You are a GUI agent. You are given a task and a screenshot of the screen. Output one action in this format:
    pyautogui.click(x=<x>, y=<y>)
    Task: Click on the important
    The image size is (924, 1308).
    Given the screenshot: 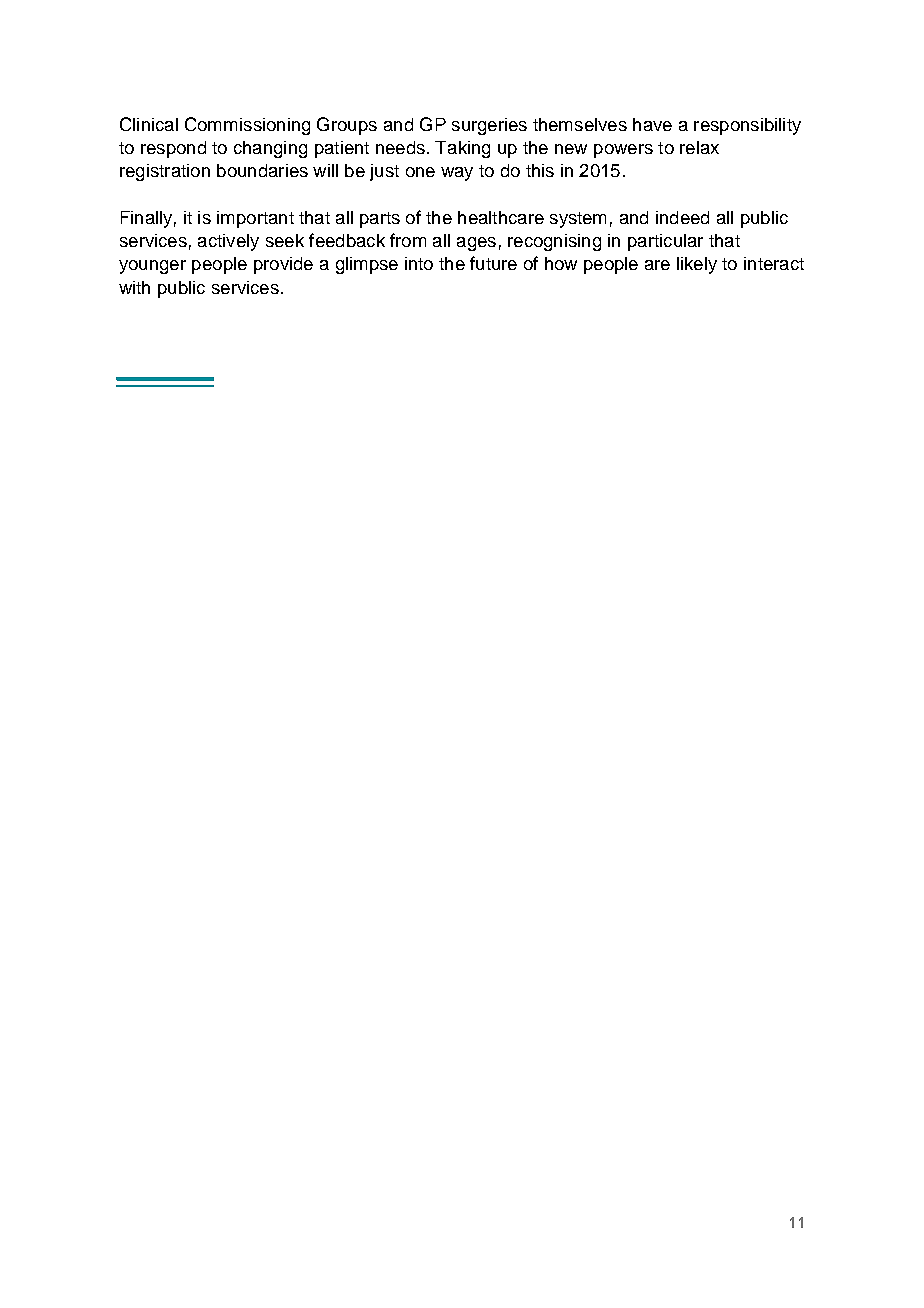 What is the action you would take?
    pyautogui.click(x=255, y=219)
